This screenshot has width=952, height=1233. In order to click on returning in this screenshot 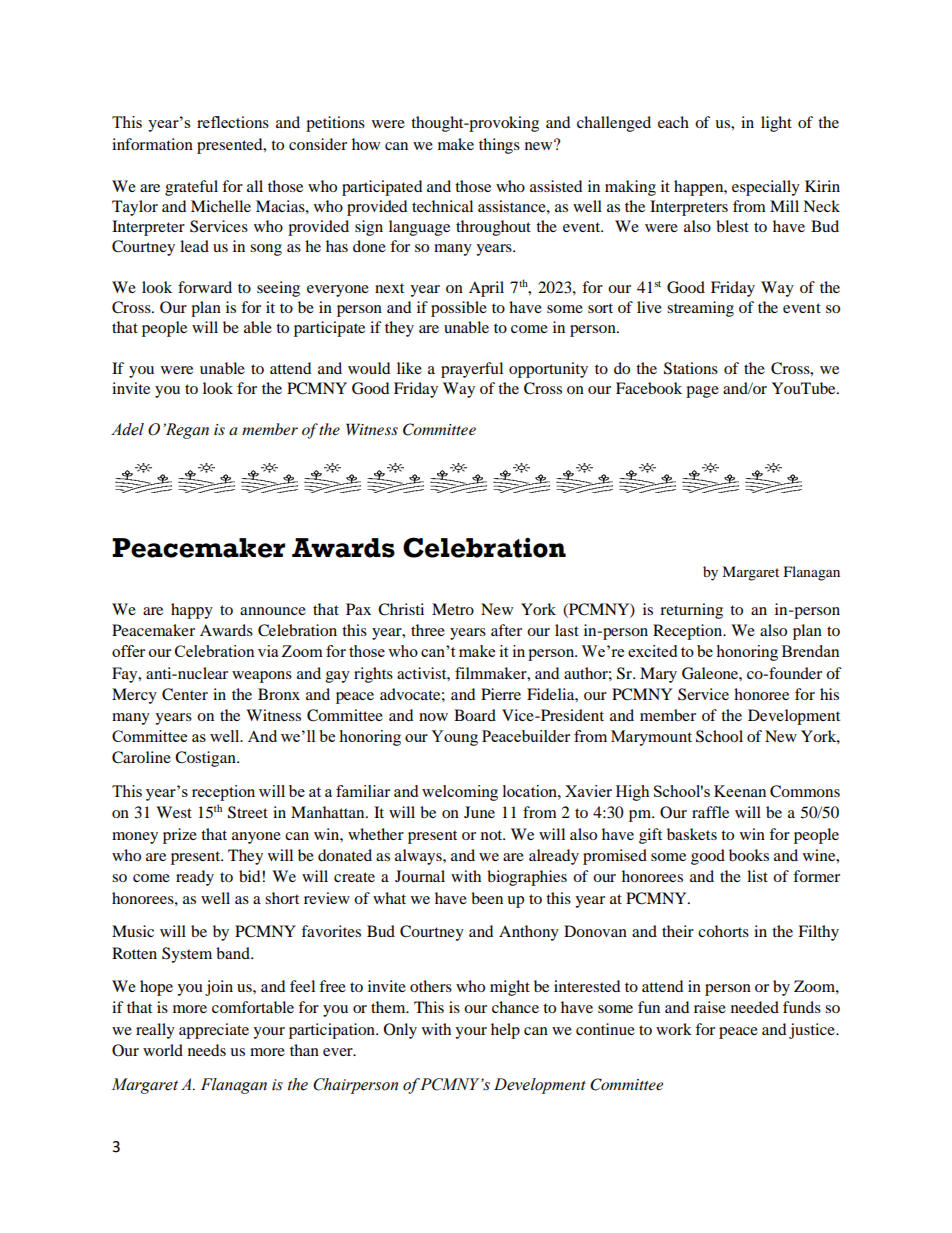, I will do `click(691, 611)`.
